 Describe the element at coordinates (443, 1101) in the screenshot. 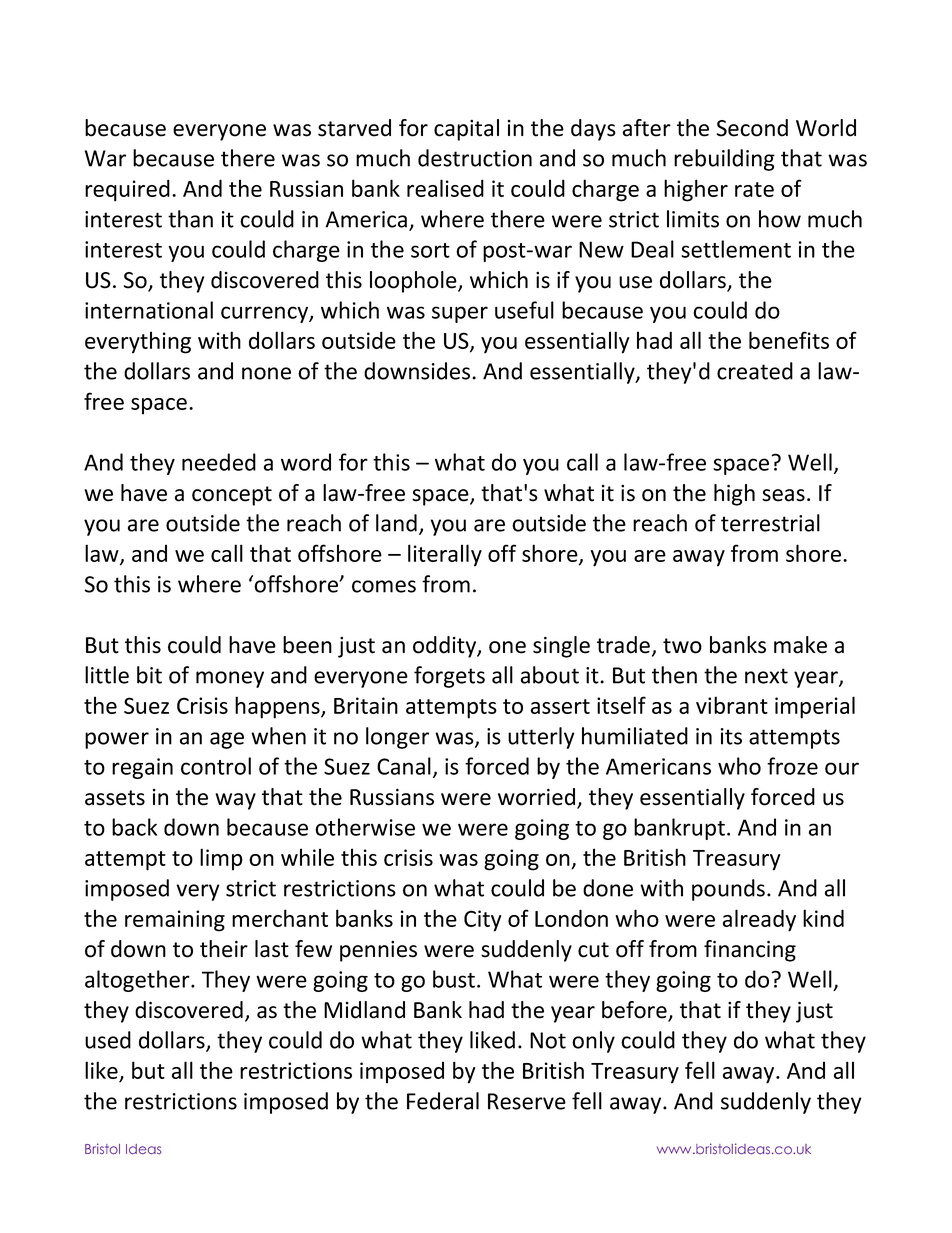

I see `Federal` at that location.
